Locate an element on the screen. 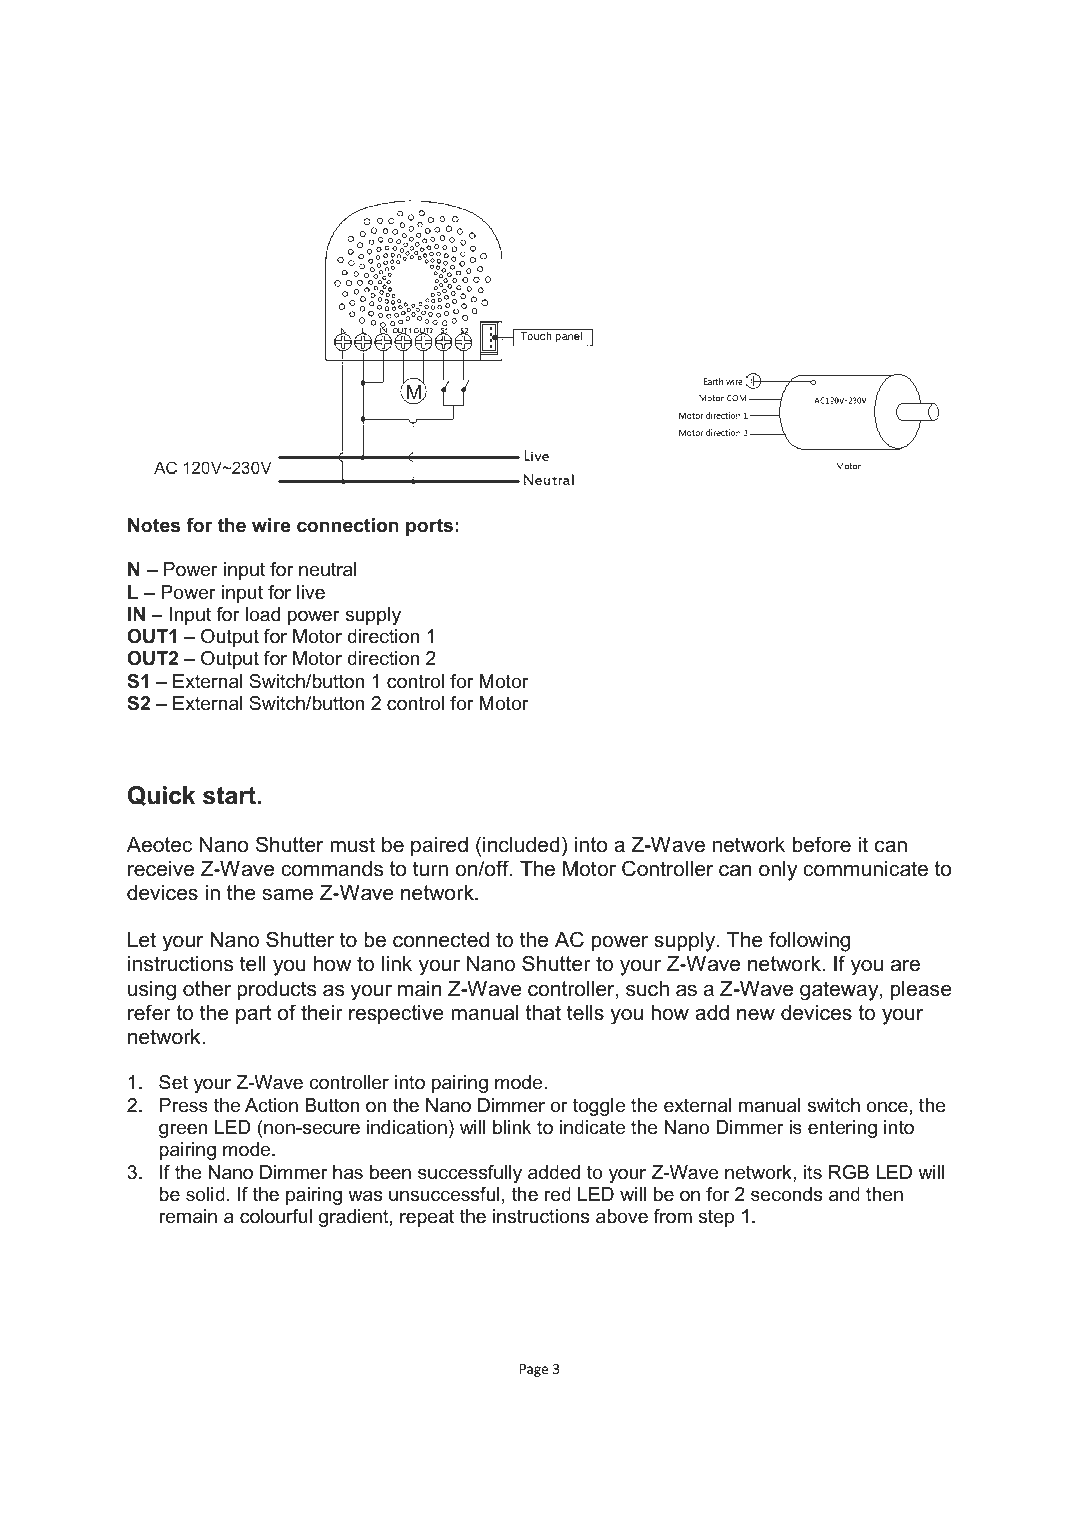 The image size is (1078, 1525). Page is located at coordinates (534, 1370).
